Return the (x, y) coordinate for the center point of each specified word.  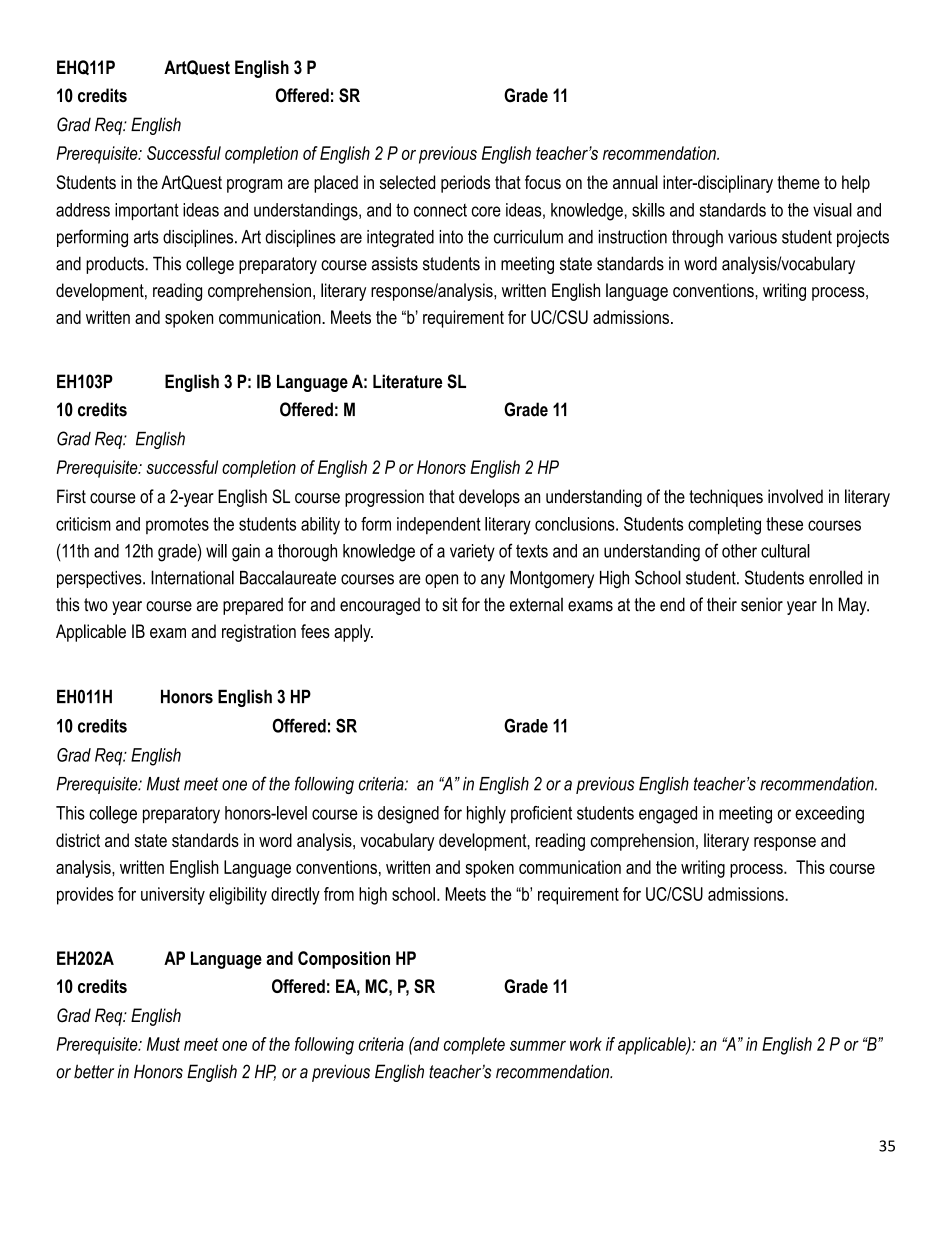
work (586, 1044)
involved (795, 496)
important (147, 211)
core (486, 211)
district (78, 840)
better (94, 1071)
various (752, 237)
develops (489, 498)
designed (408, 815)
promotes (177, 526)
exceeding (829, 815)
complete (474, 1046)
